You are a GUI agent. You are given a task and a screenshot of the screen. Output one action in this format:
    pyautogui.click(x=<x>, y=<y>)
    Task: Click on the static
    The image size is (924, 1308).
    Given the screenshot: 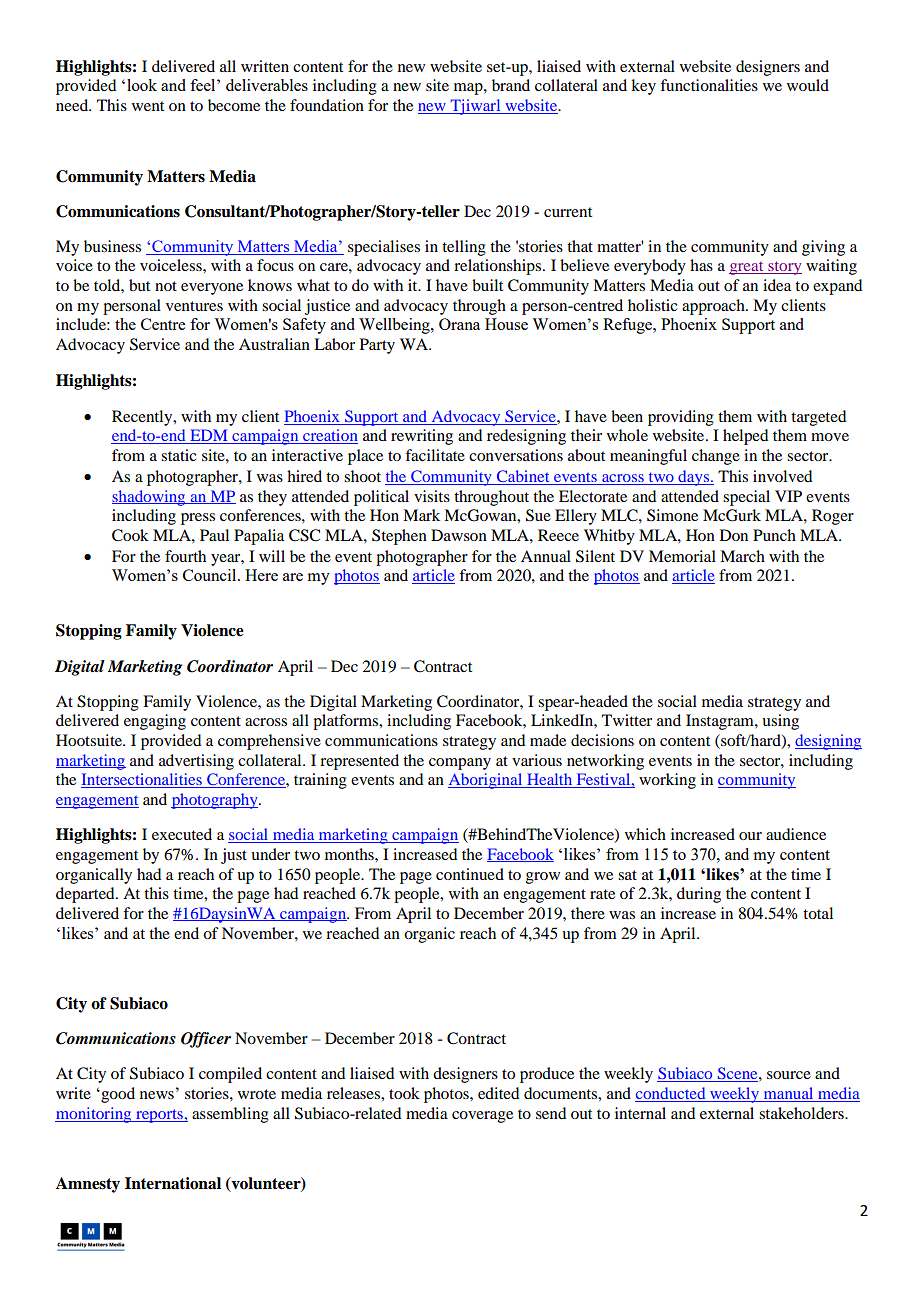 What is the action you would take?
    pyautogui.click(x=178, y=455)
